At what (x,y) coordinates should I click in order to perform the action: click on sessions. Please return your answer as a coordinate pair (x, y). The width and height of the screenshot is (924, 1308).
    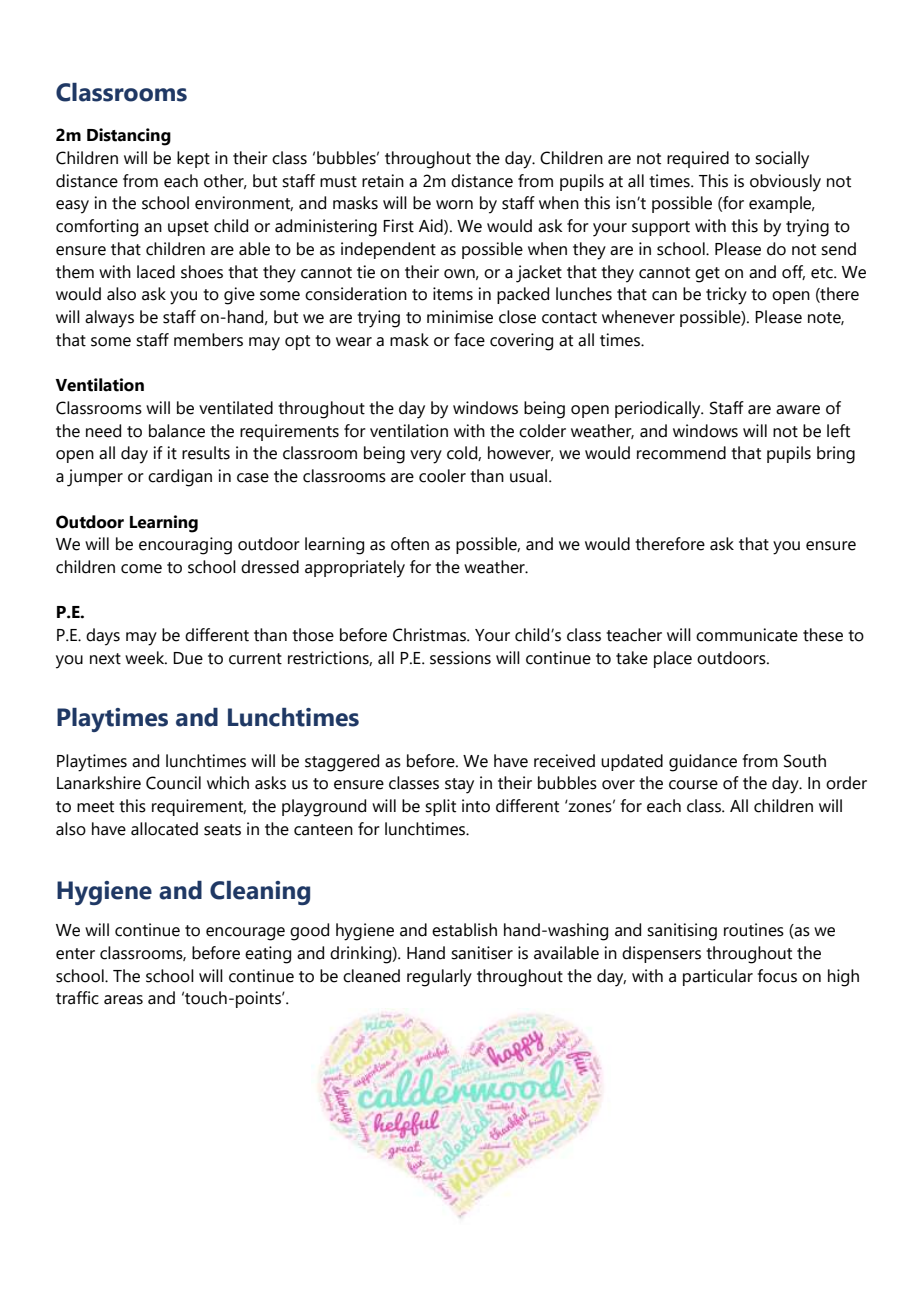
    Looking at the image, I should click on (460, 658).
